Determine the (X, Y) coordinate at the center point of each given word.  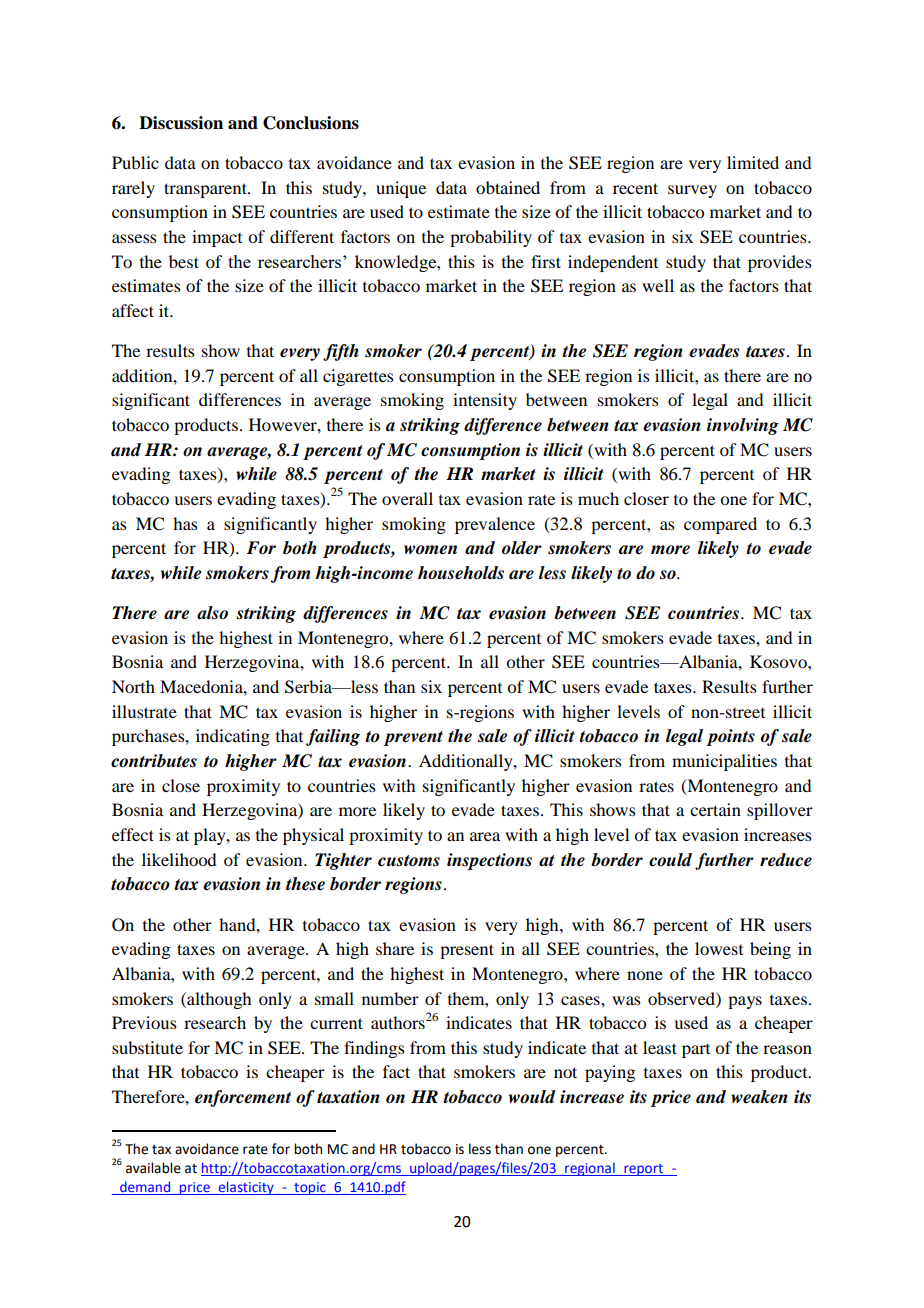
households (461, 573)
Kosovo (779, 661)
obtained (508, 187)
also (212, 613)
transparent (206, 190)
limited (753, 162)
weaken (759, 1097)
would (532, 1097)
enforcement (243, 1098)
